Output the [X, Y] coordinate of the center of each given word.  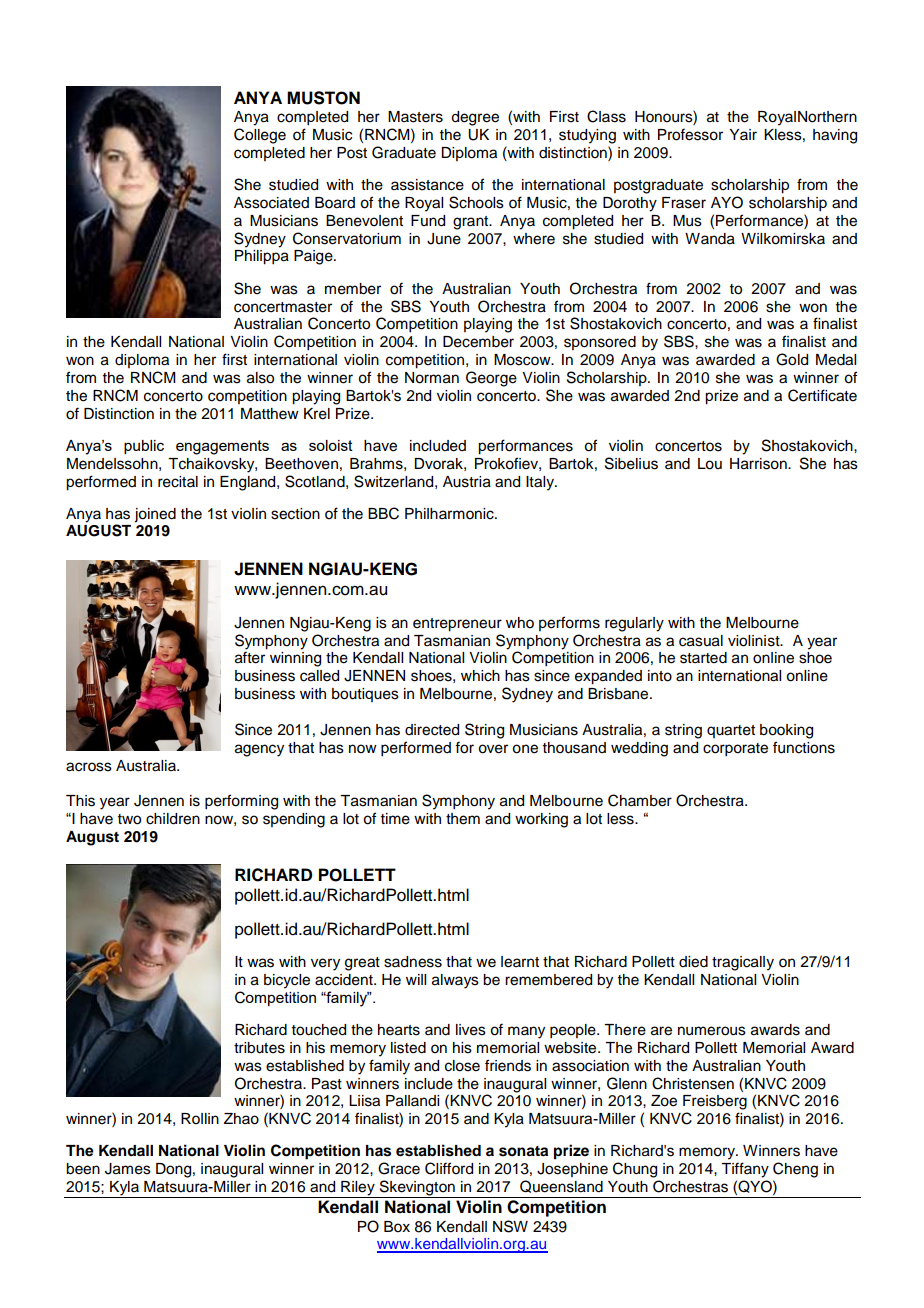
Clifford [449, 1168]
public [144, 447]
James [128, 1169]
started [703, 658]
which [480, 676]
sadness [413, 962]
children [173, 819]
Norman [432, 378]
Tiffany [745, 1170]
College [260, 136]
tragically [743, 963]
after [250, 657]
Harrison [759, 464]
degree [475, 118]
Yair [743, 134]
